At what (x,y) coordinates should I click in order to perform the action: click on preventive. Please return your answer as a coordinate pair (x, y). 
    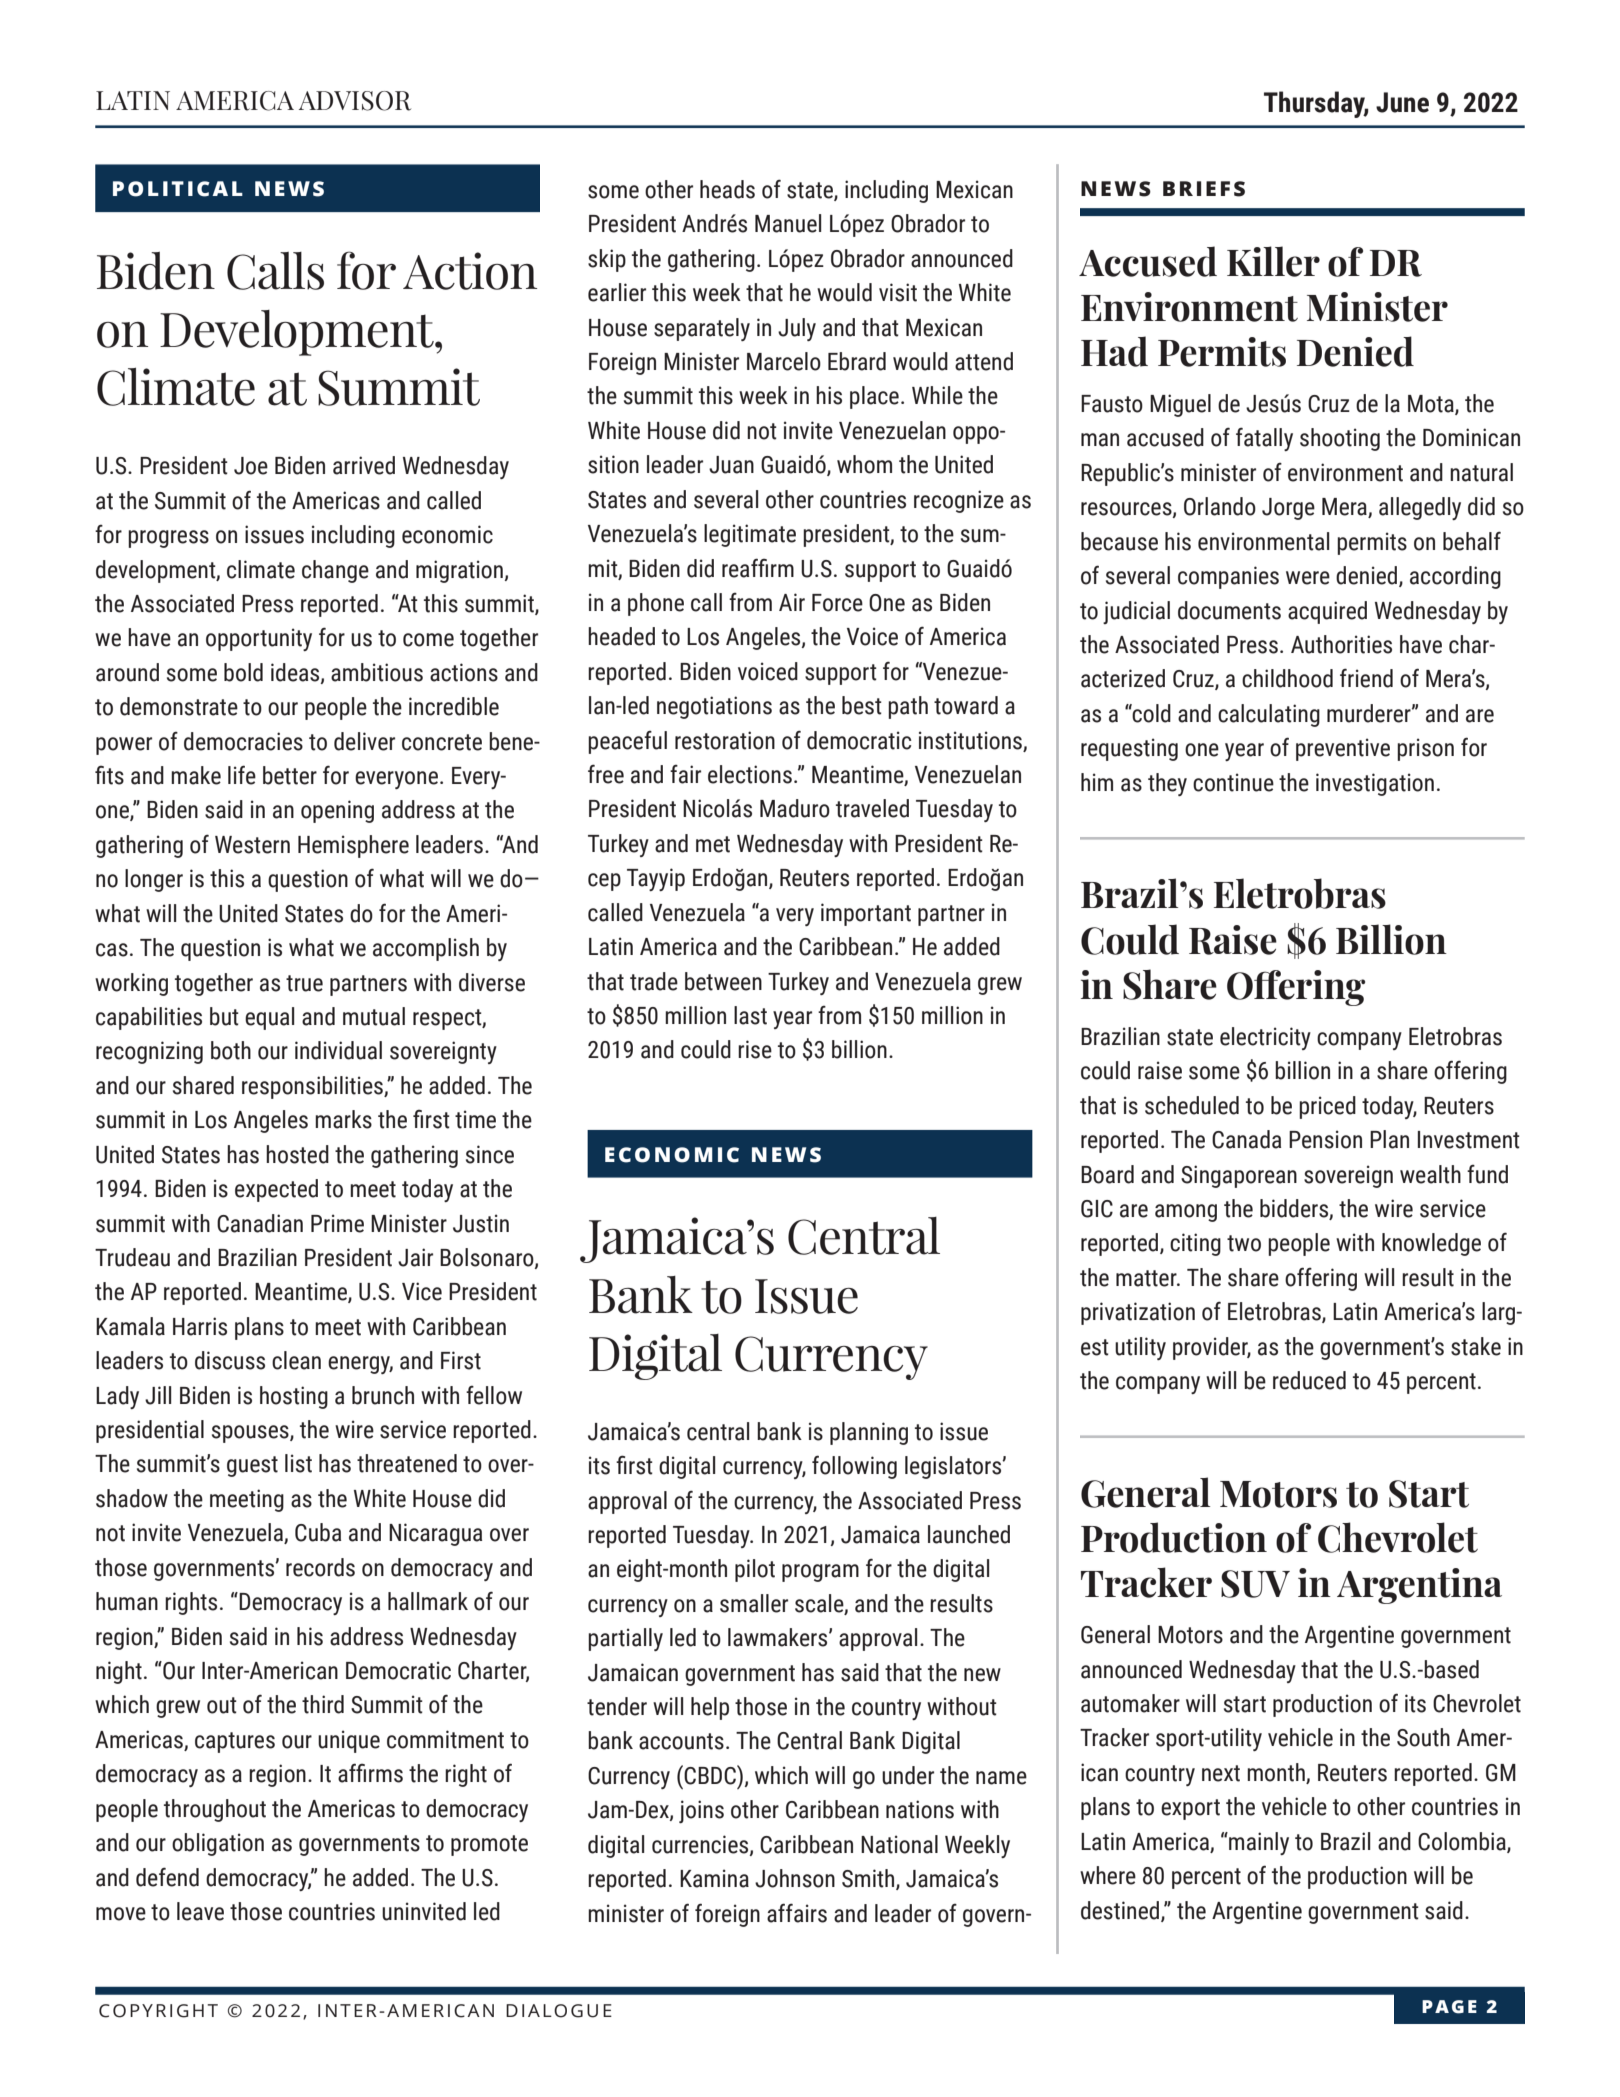
    Looking at the image, I should click on (1343, 749).
